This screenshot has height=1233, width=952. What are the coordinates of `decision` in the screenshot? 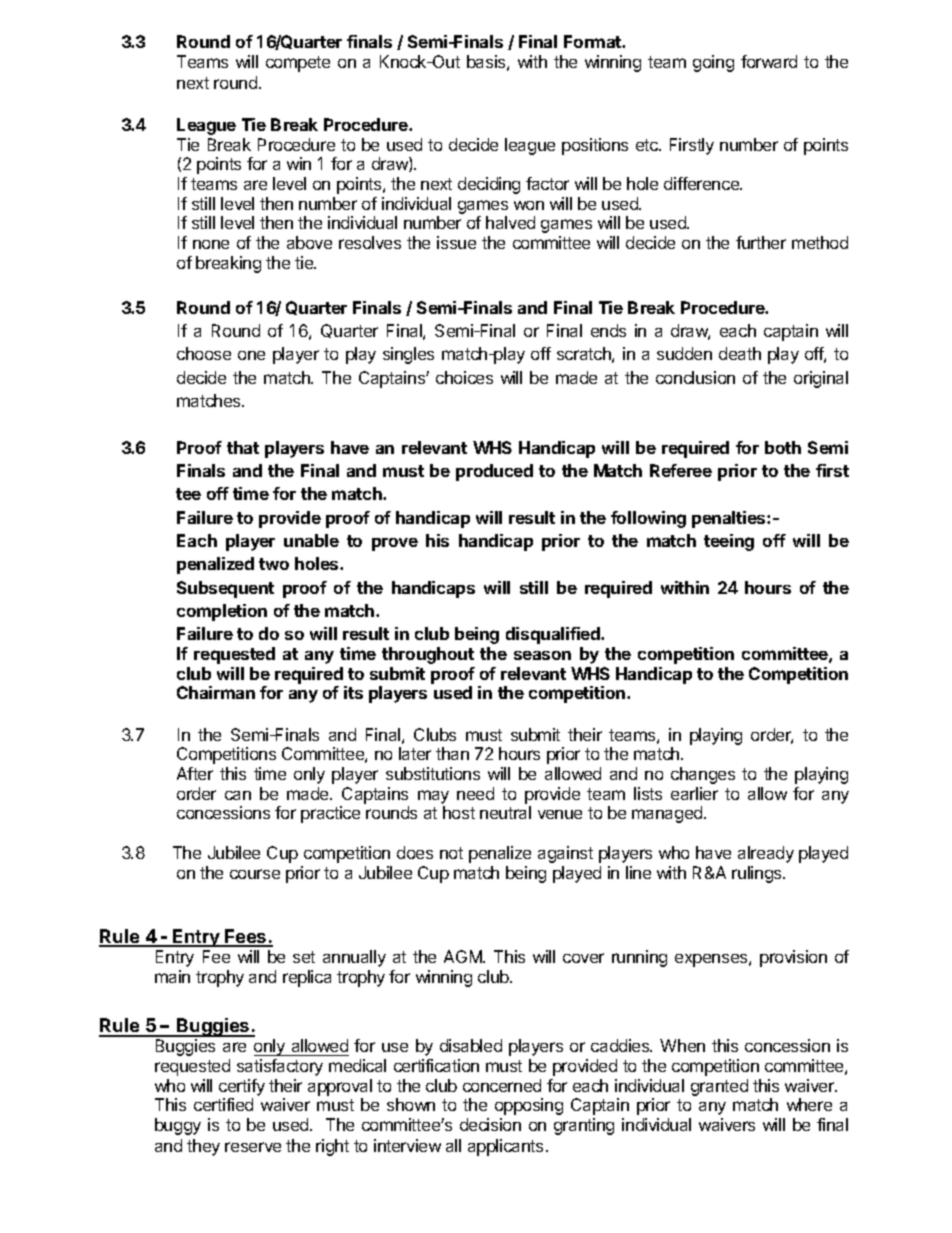 It's located at (490, 1124).
